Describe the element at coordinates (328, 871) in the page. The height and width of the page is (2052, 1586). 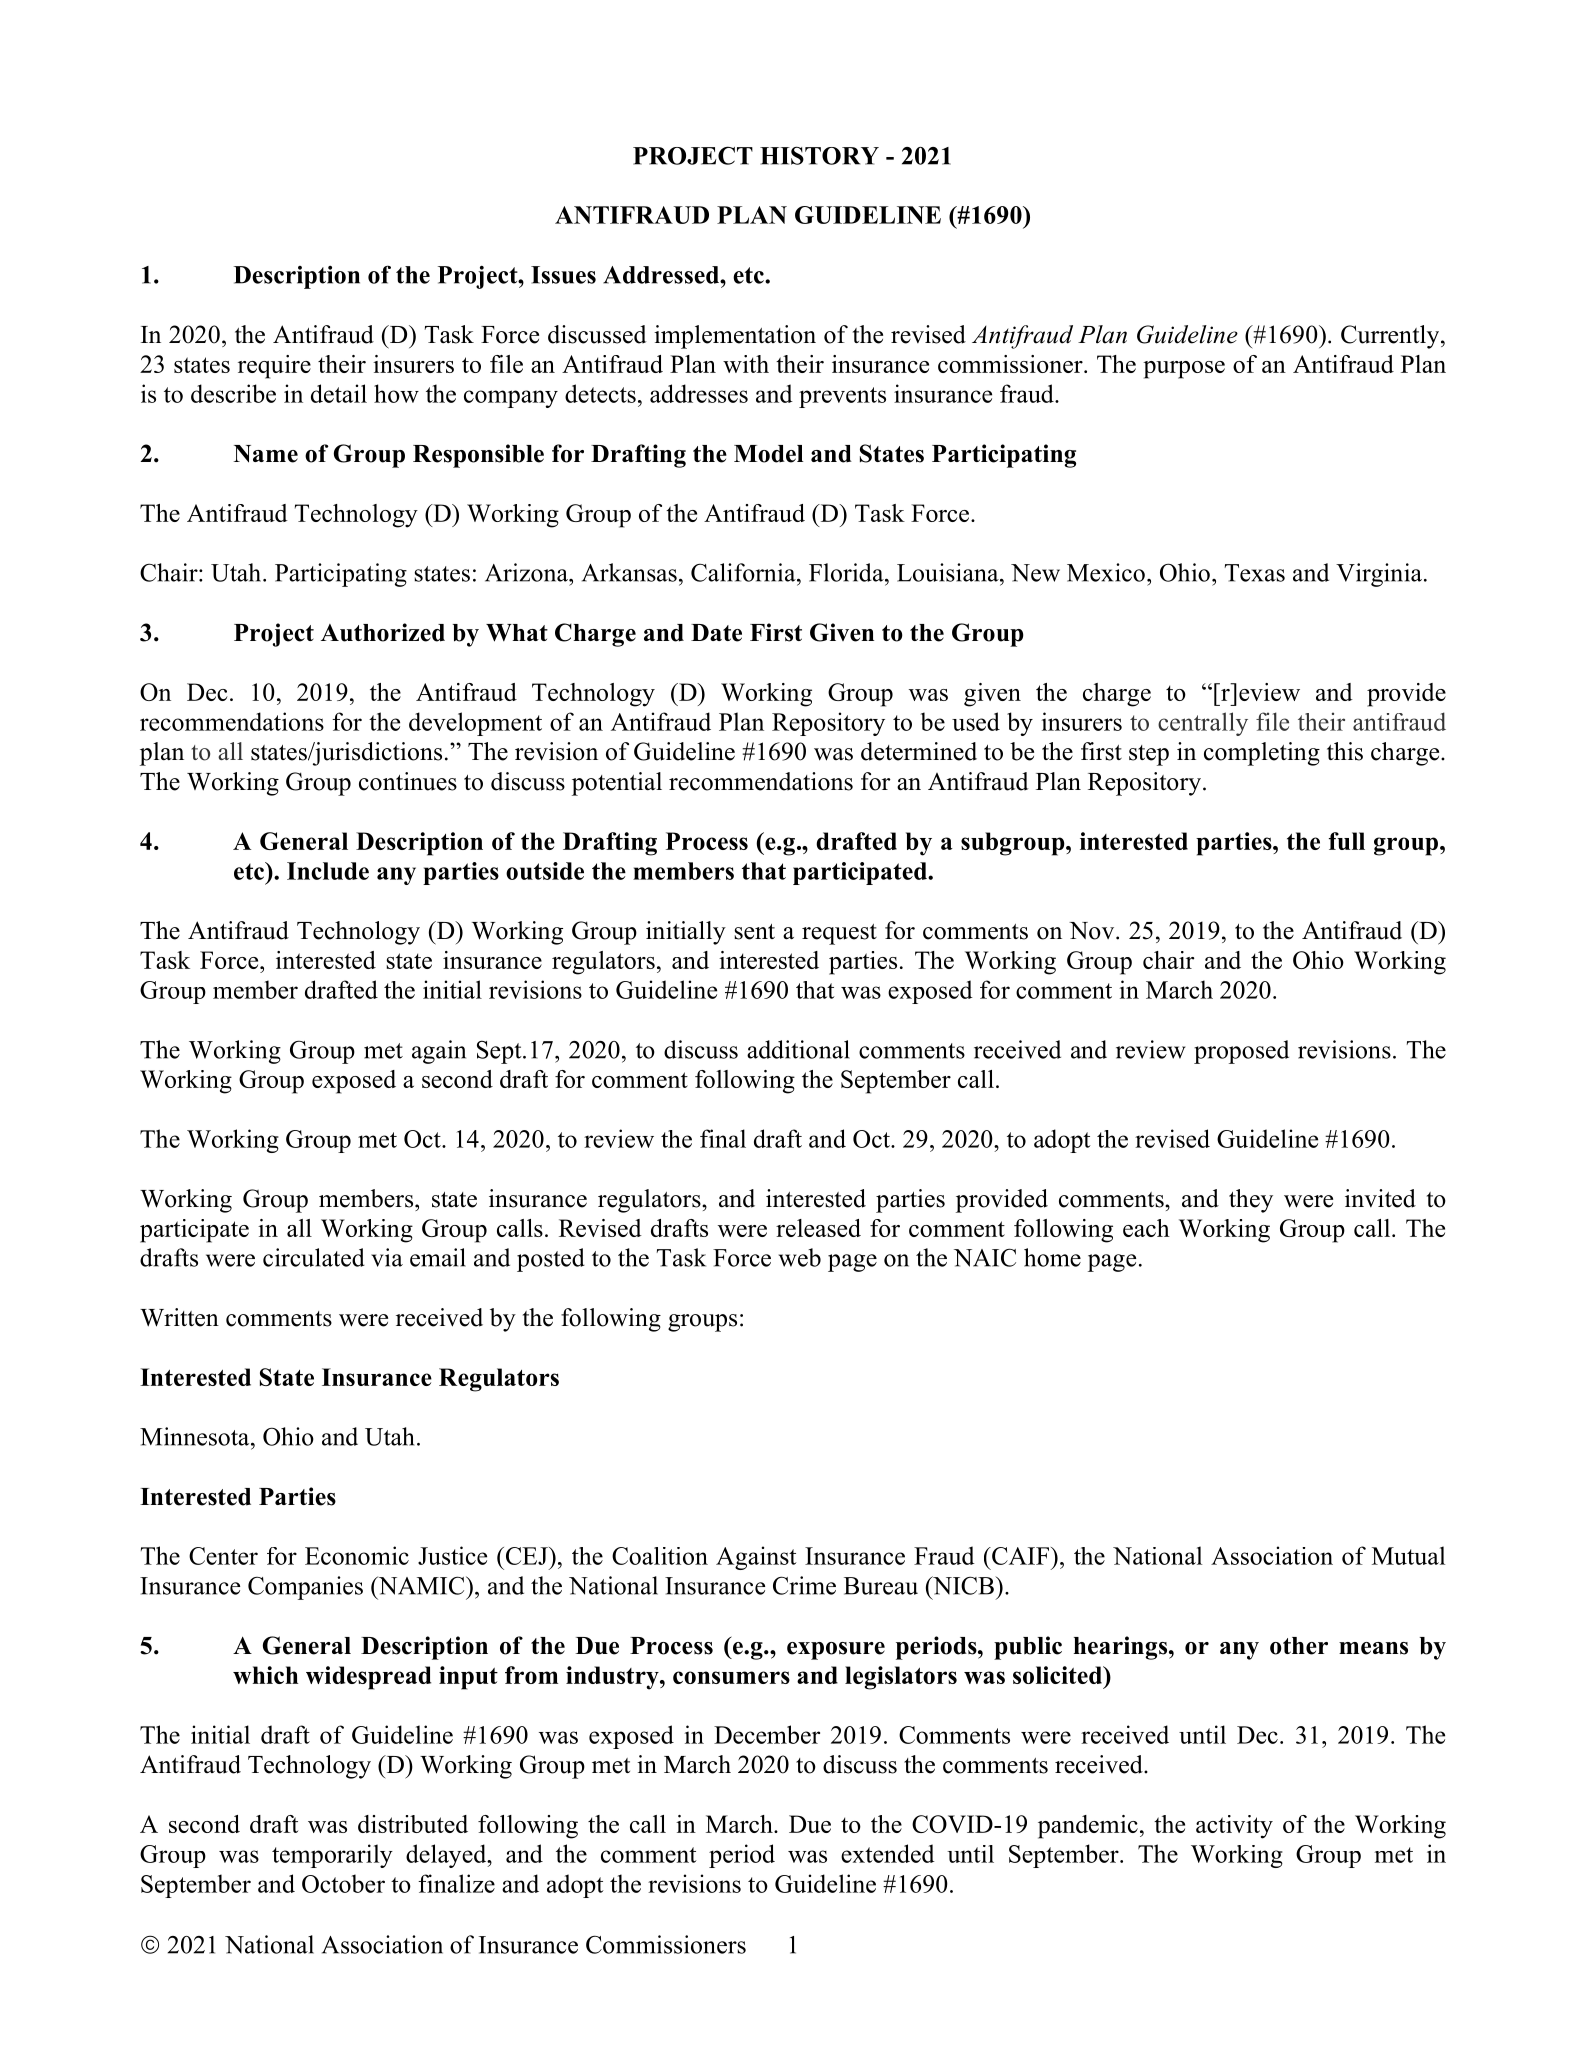
I see `Include` at that location.
